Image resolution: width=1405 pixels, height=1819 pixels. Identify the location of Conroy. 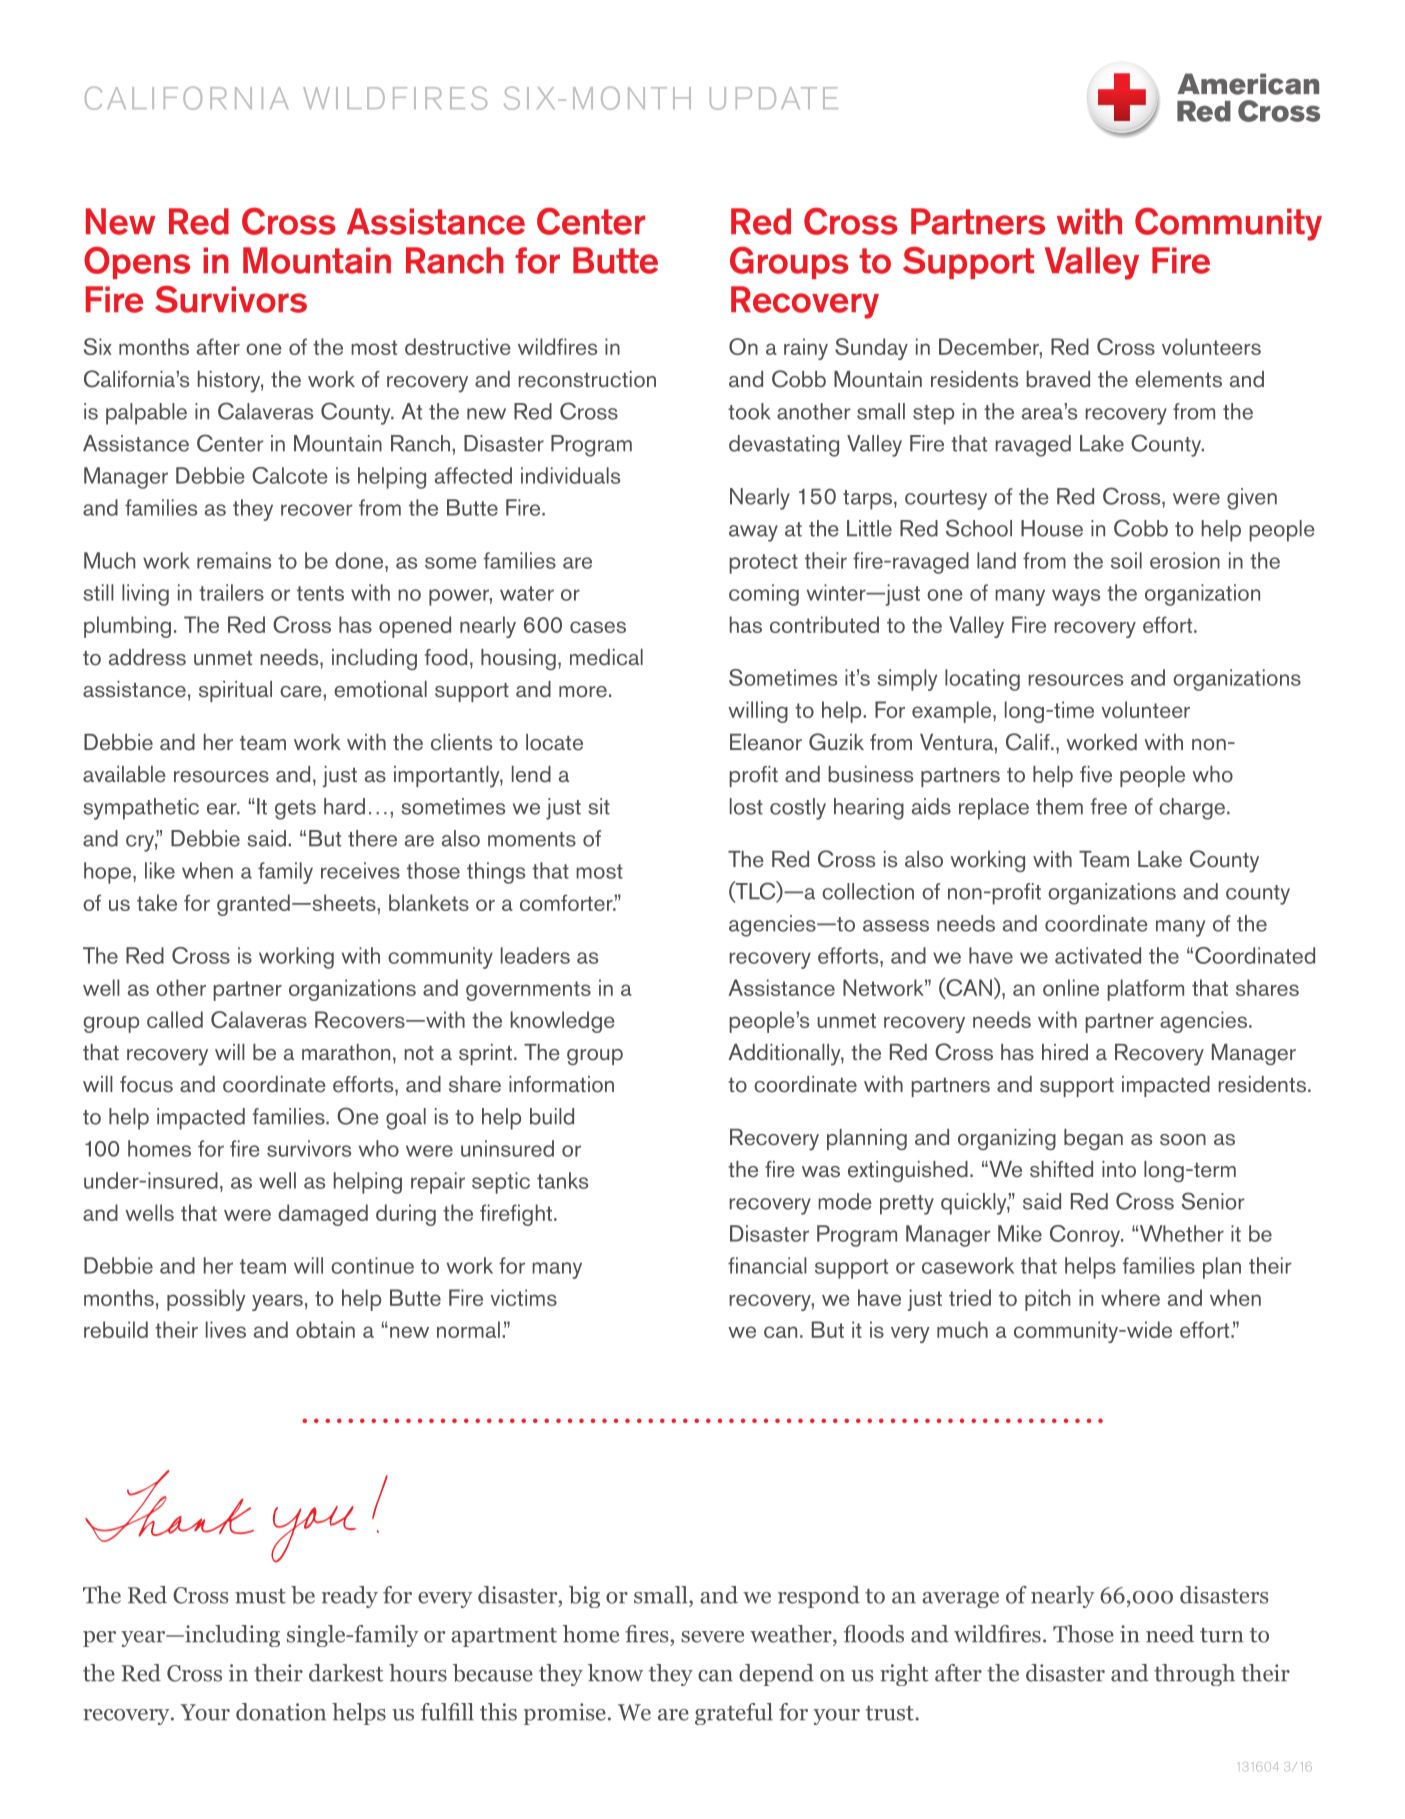
(1086, 1236).
